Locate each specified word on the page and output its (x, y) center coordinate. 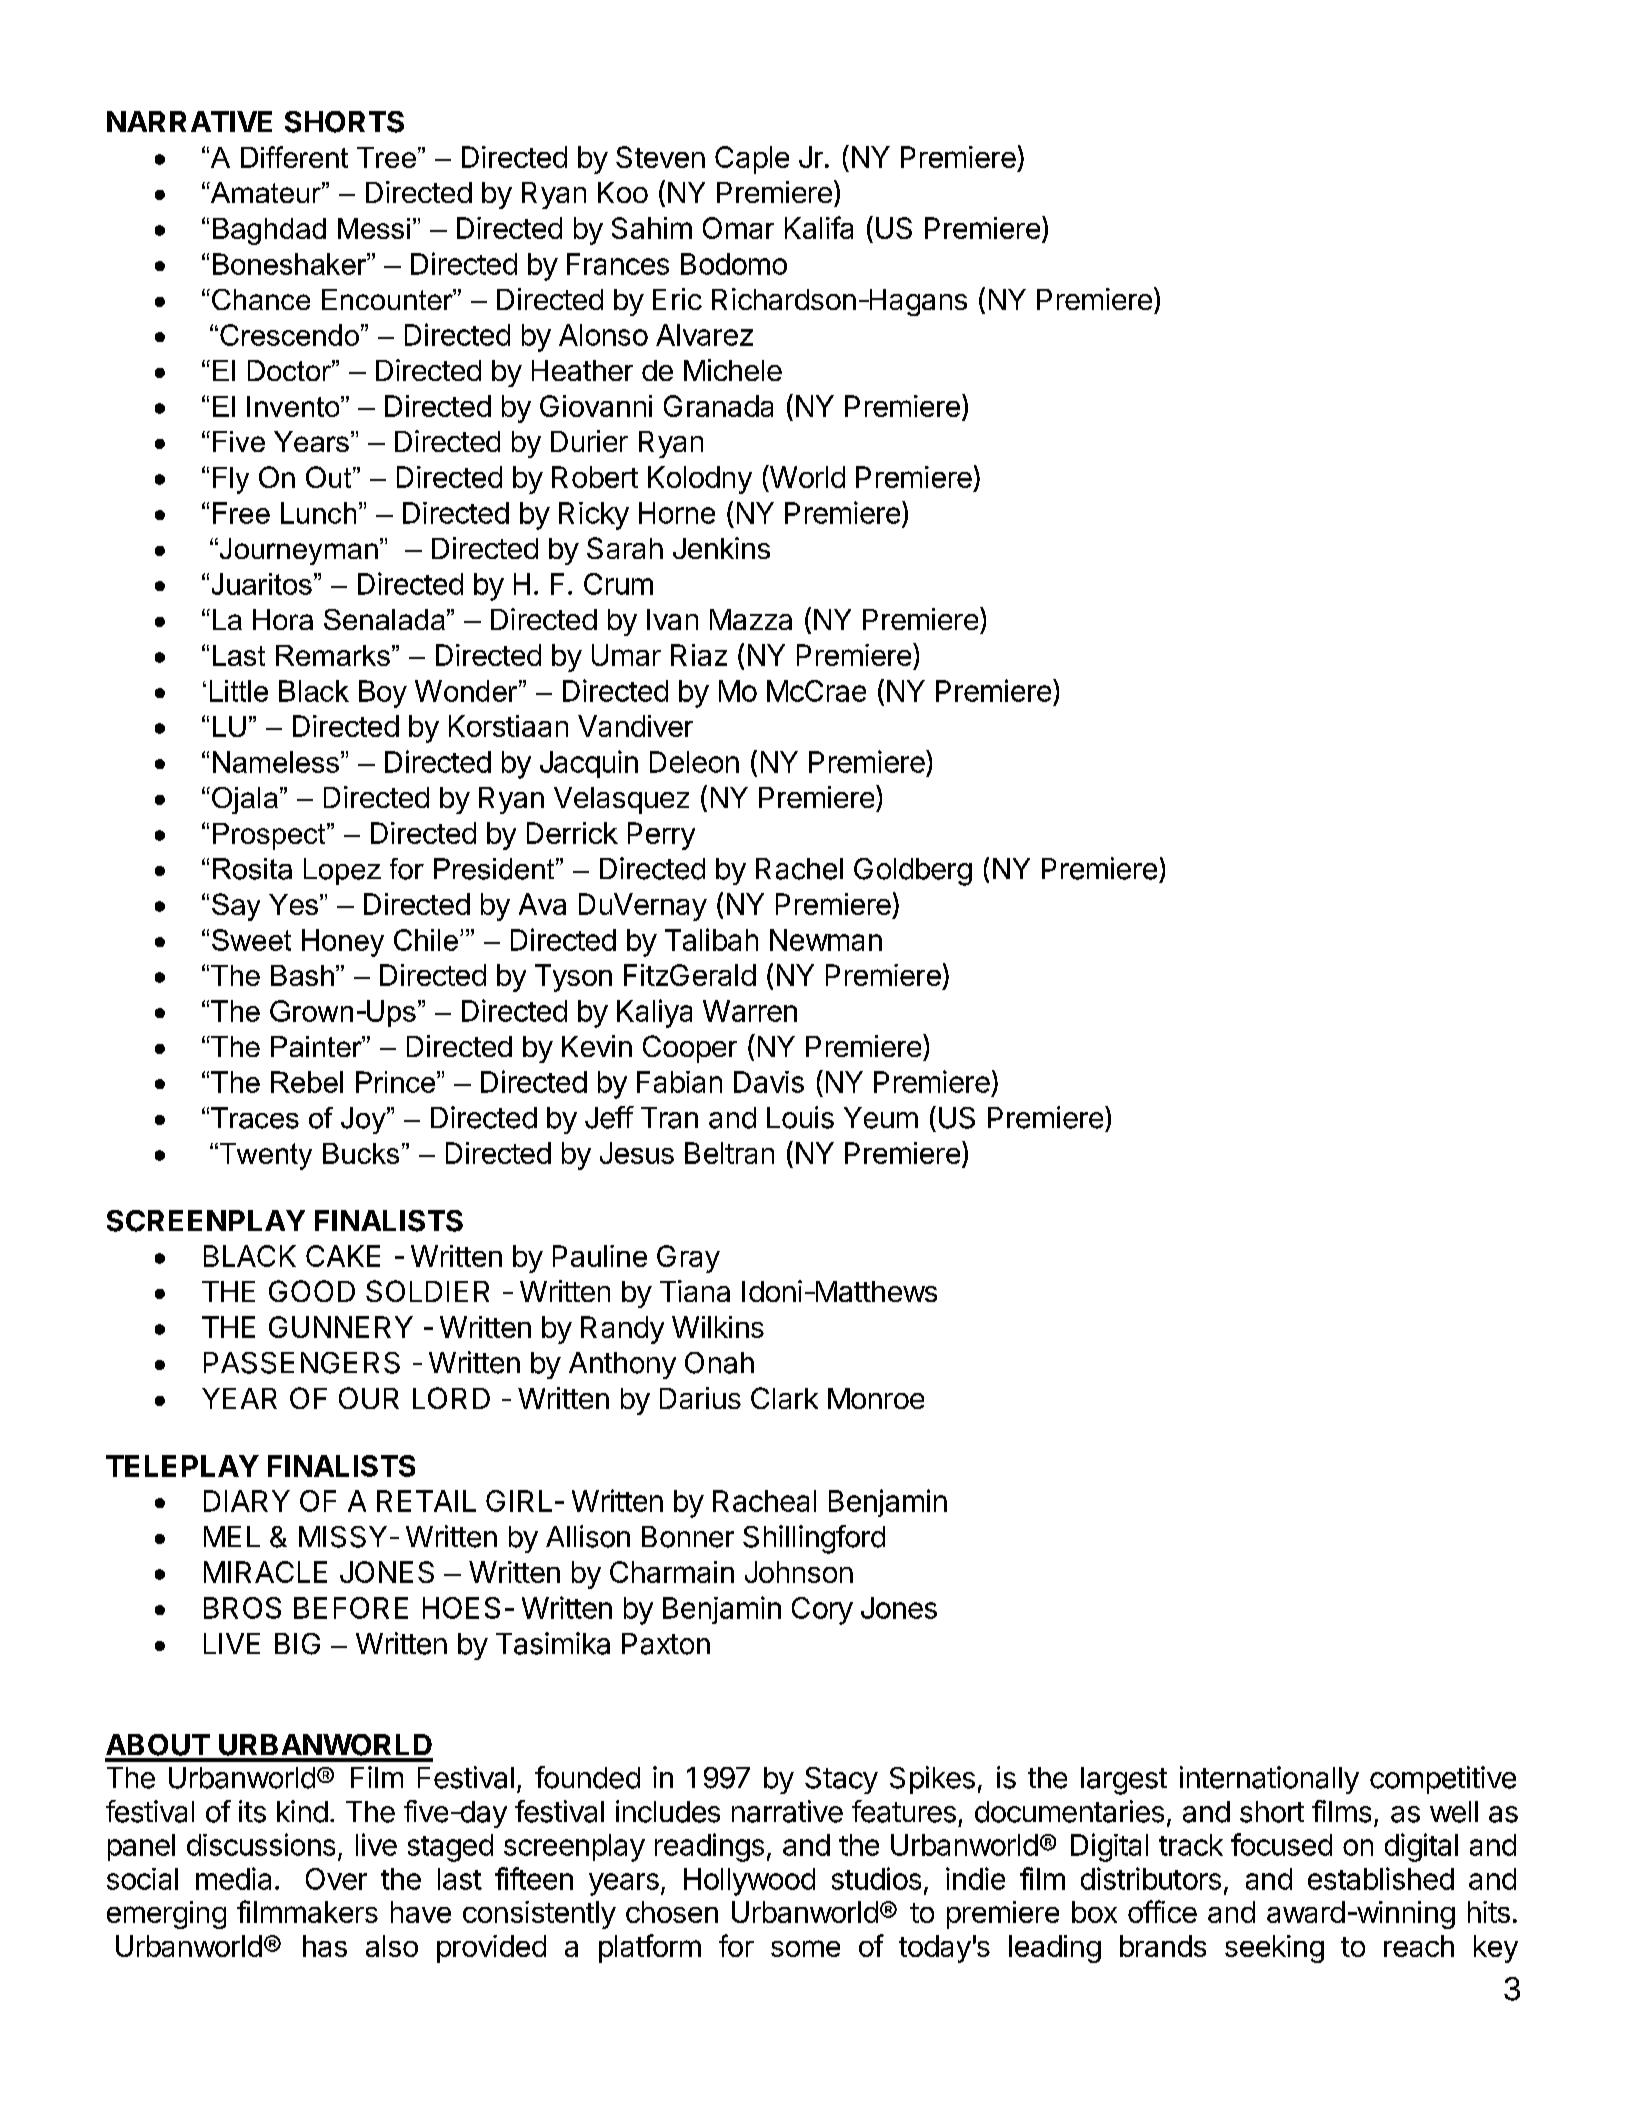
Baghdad (269, 231)
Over (336, 1879)
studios (876, 1878)
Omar (738, 228)
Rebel (307, 1082)
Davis (769, 1082)
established (1381, 1878)
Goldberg (913, 872)
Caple (752, 160)
